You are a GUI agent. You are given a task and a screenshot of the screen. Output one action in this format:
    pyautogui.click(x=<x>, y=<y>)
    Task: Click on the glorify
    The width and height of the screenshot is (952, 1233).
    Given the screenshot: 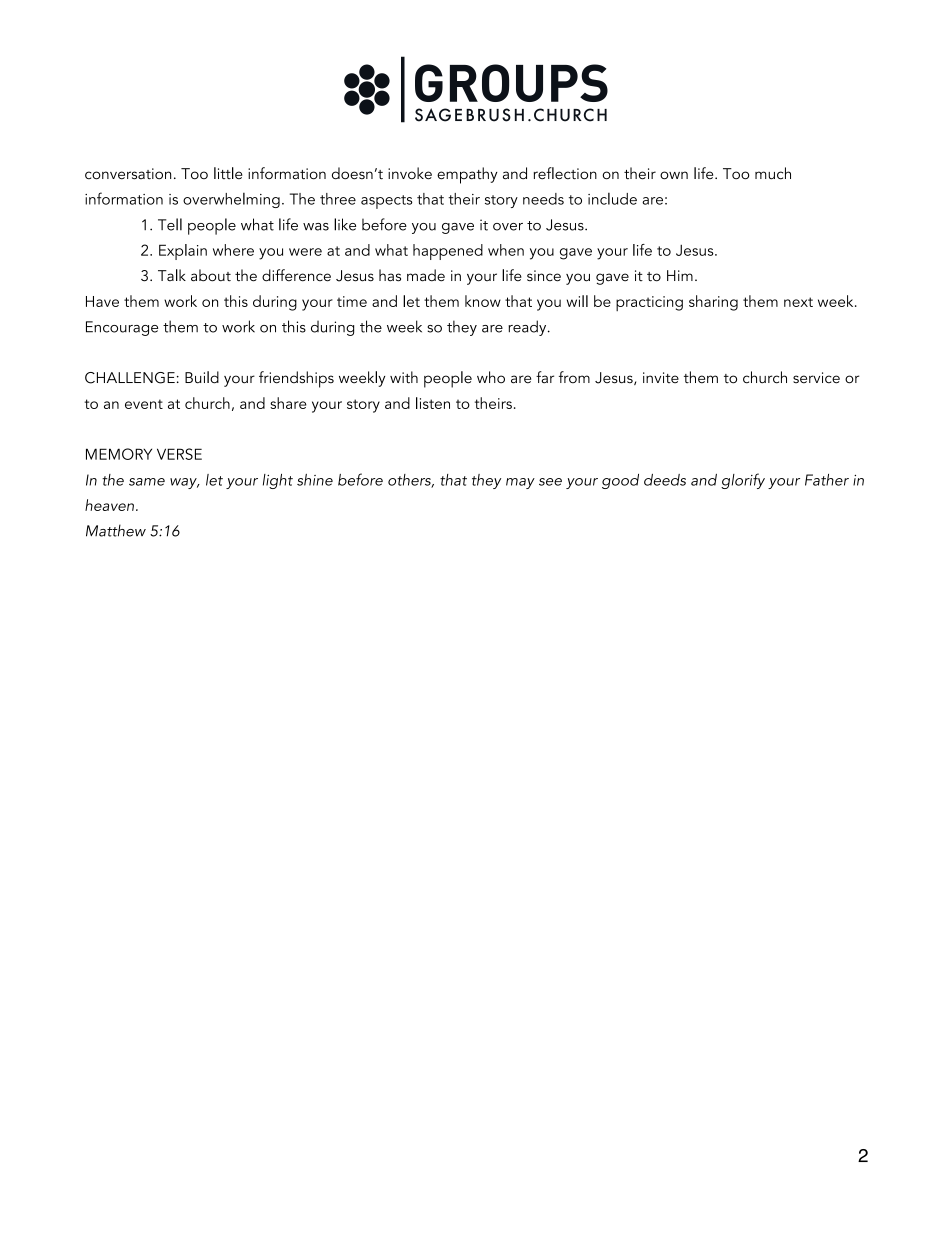 What is the action you would take?
    pyautogui.click(x=743, y=481)
